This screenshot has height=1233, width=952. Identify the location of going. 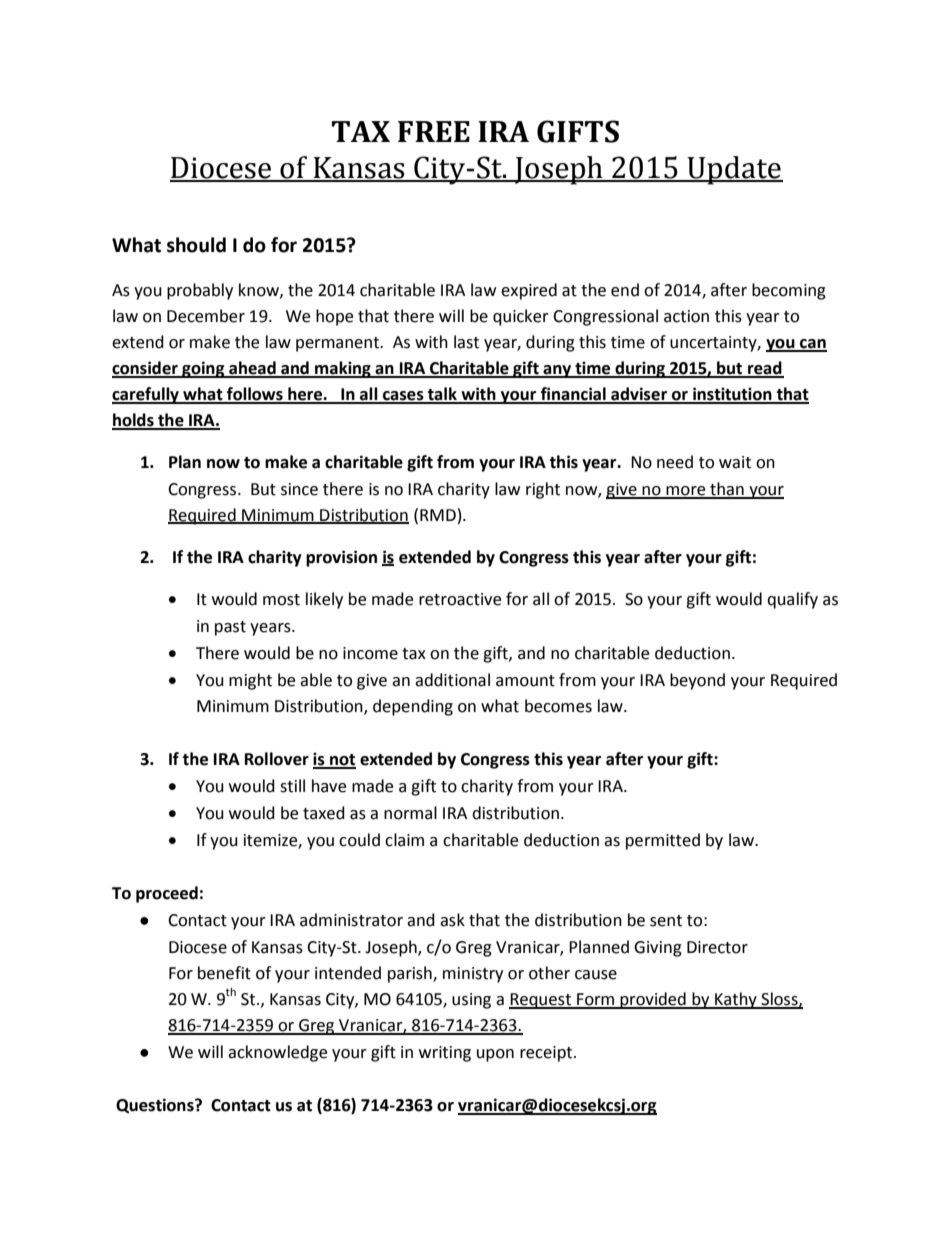
(203, 369).
